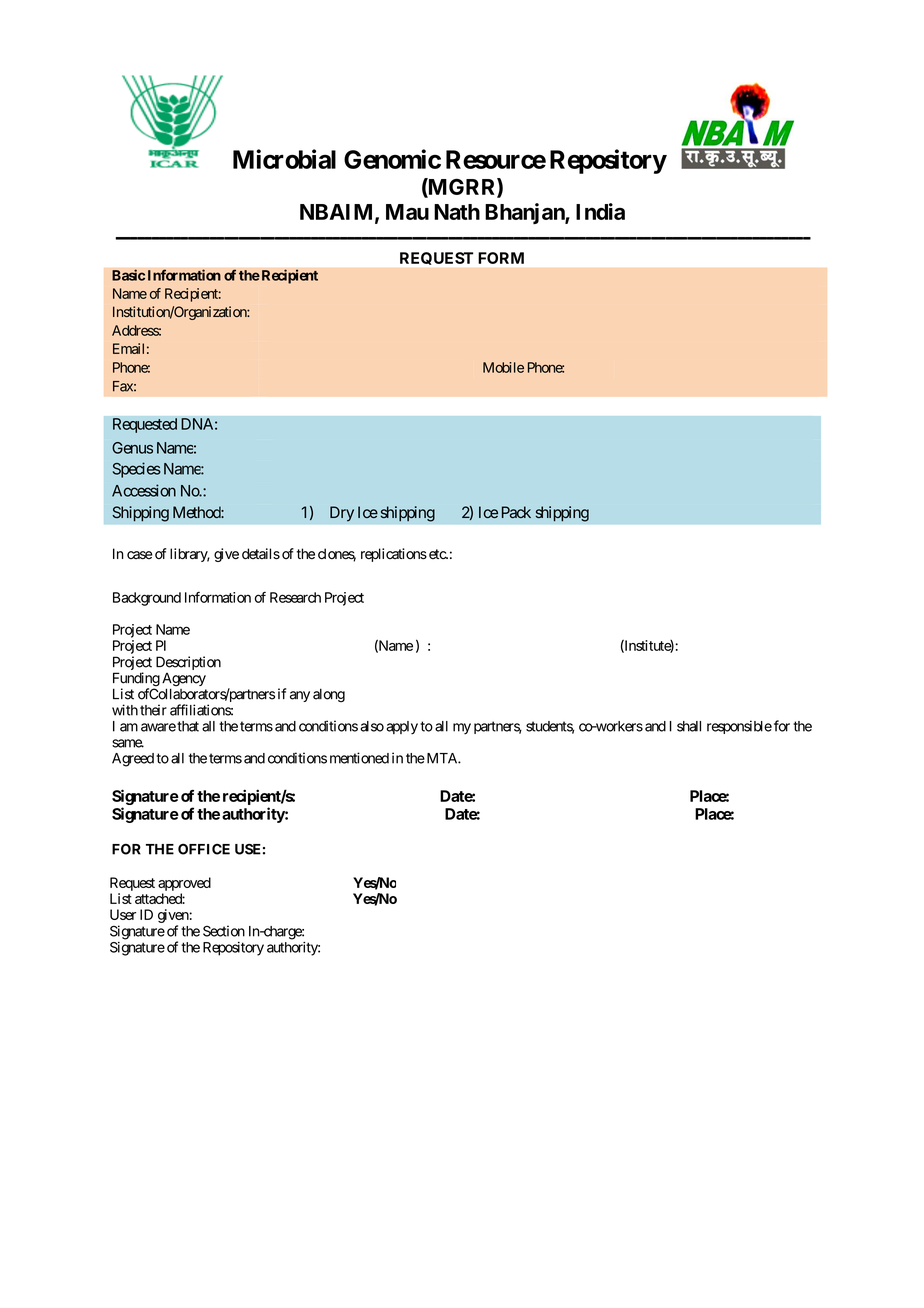 The image size is (924, 1308). I want to click on Microbial, so click(284, 159).
